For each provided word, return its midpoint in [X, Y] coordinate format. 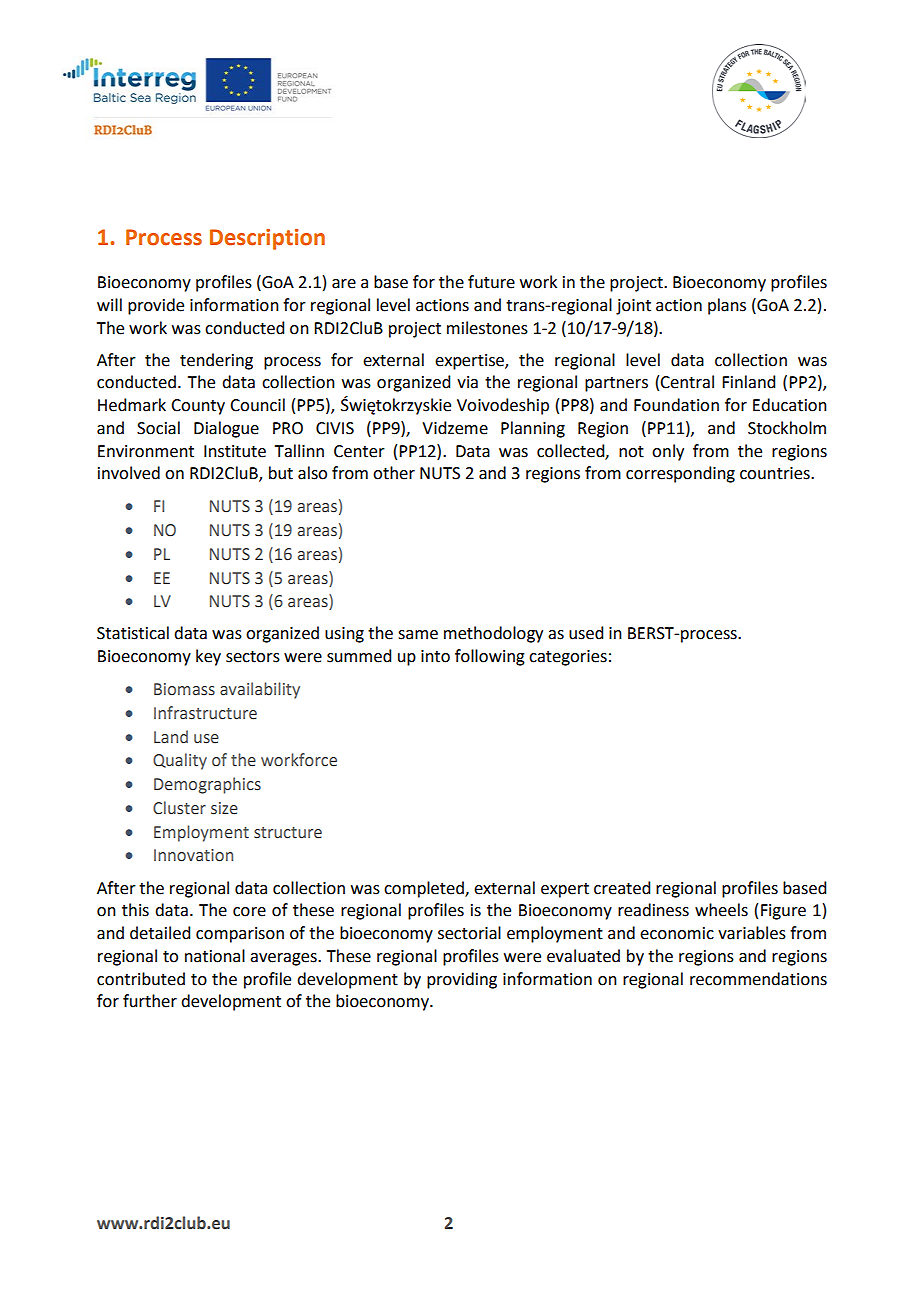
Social [158, 428]
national [215, 956]
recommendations [758, 979]
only [668, 452]
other [394, 473]
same [418, 635]
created [622, 888]
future [491, 282]
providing [462, 980]
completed [425, 889]
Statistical [133, 633]
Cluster [179, 808]
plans [727, 306]
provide [156, 306]
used [586, 633]
